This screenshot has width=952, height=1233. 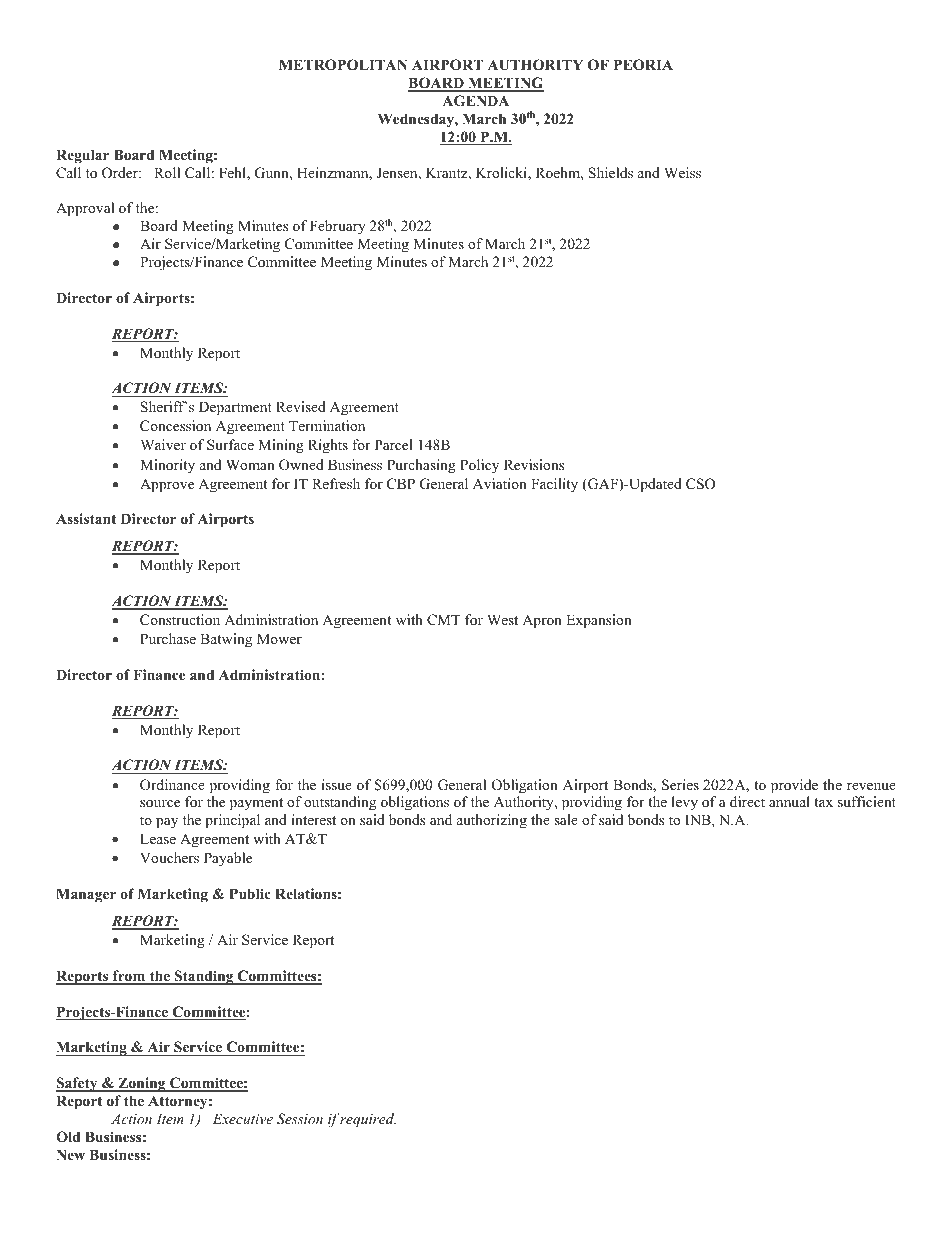 What do you see at coordinates (175, 426) in the screenshot?
I see `Concession` at bounding box center [175, 426].
